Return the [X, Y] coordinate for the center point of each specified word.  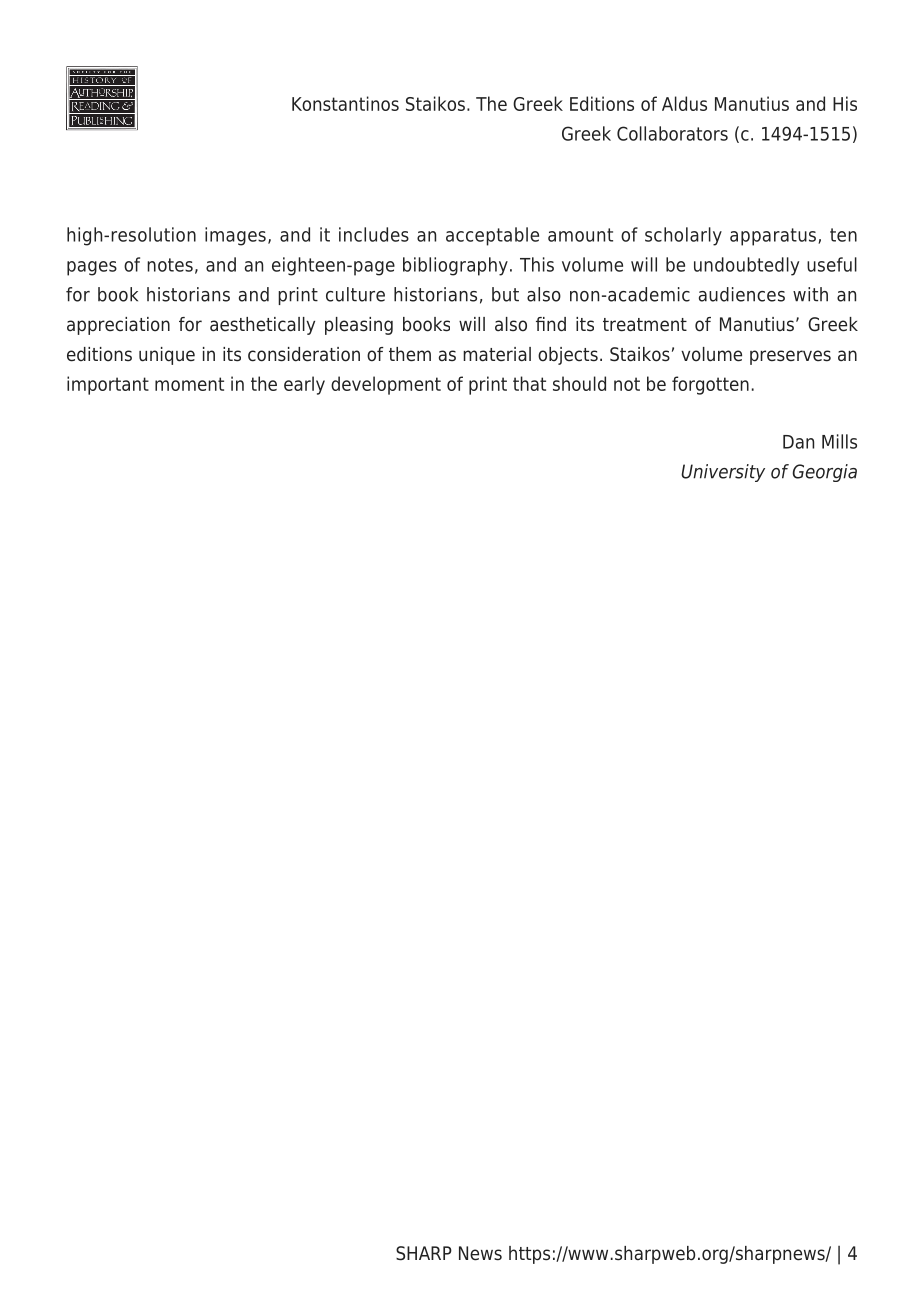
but [505, 294]
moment [189, 384]
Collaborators [672, 133]
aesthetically [262, 326]
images [235, 236]
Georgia [824, 473]
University [723, 473]
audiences [742, 294]
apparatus [774, 237]
